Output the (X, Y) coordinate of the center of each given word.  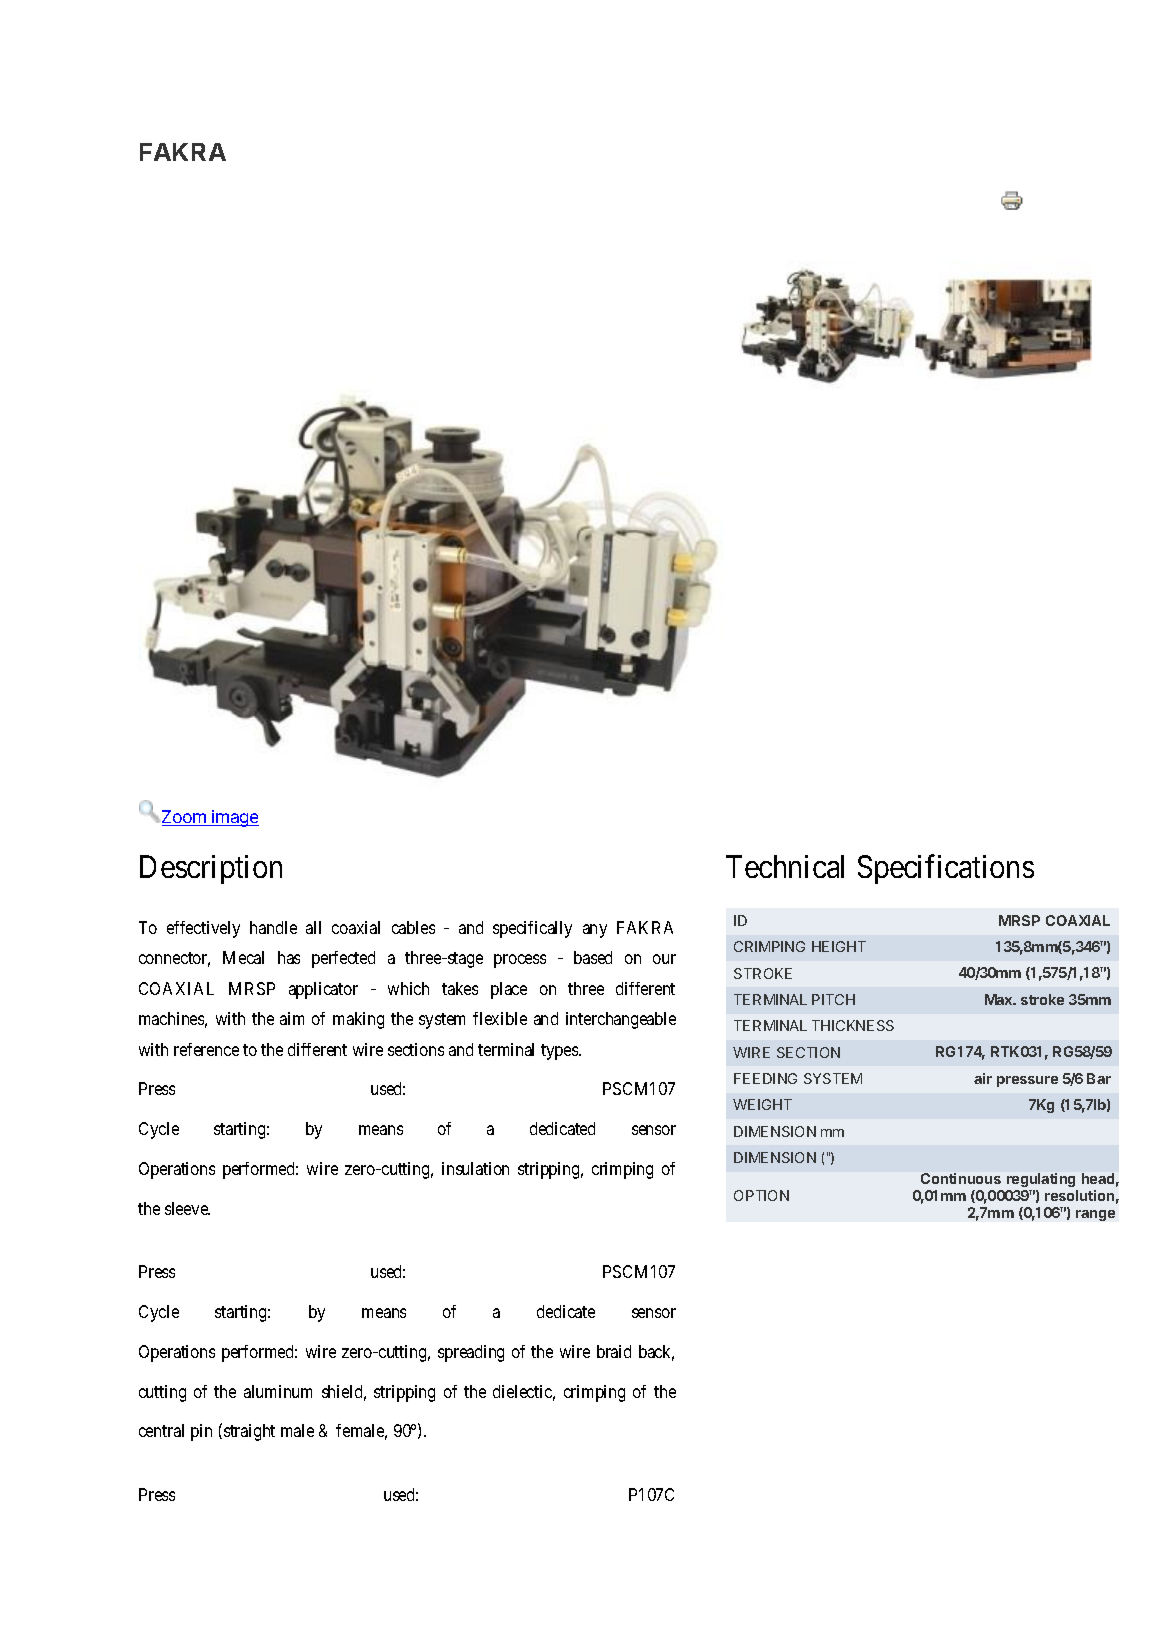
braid (614, 1351)
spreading (471, 1353)
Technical (785, 866)
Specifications (946, 869)
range (1095, 1215)
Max (1000, 999)
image (234, 818)
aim (292, 1018)
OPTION (761, 1195)
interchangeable (621, 1020)
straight (249, 1432)
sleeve (187, 1208)
